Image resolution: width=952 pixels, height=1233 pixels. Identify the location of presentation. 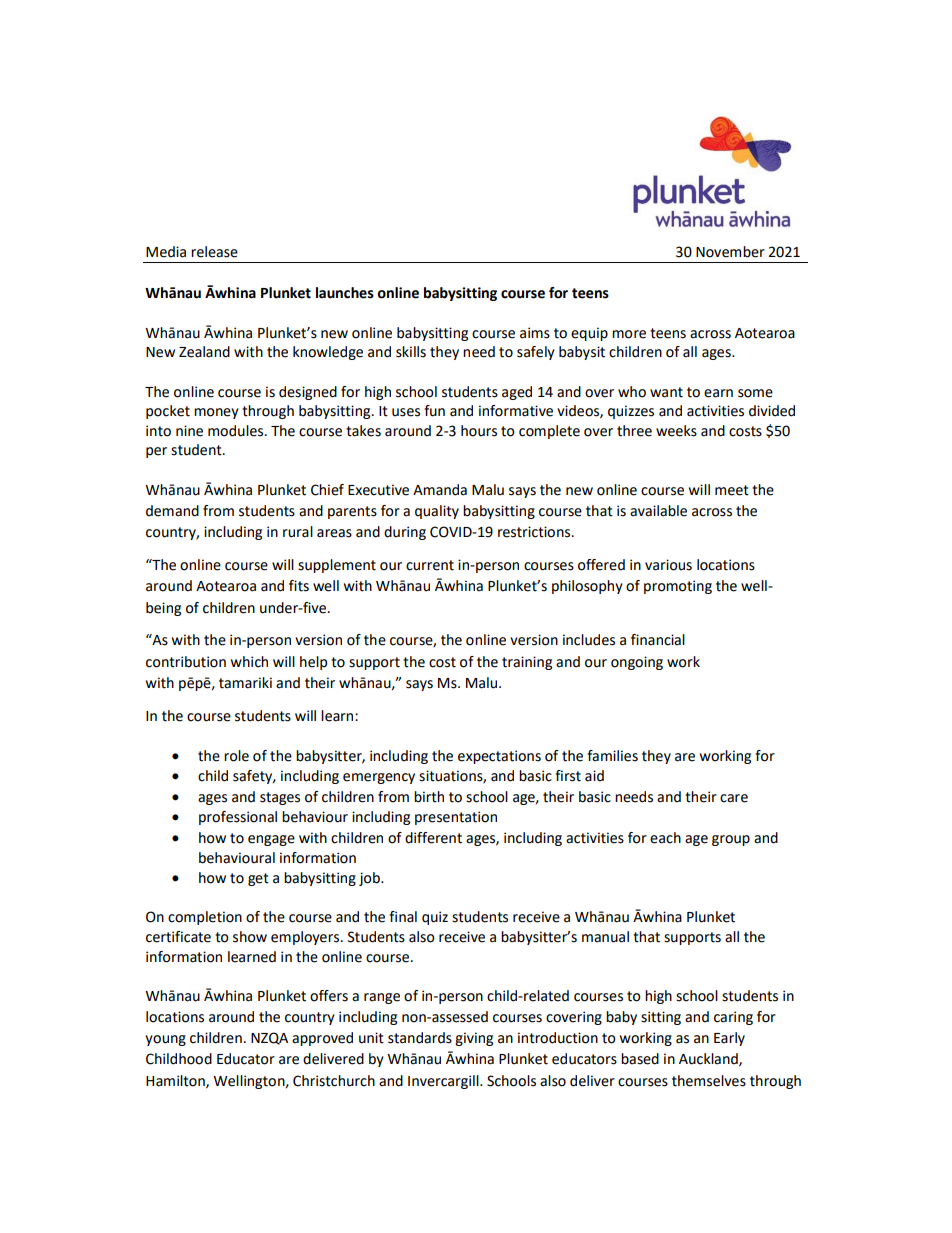
(456, 818).
